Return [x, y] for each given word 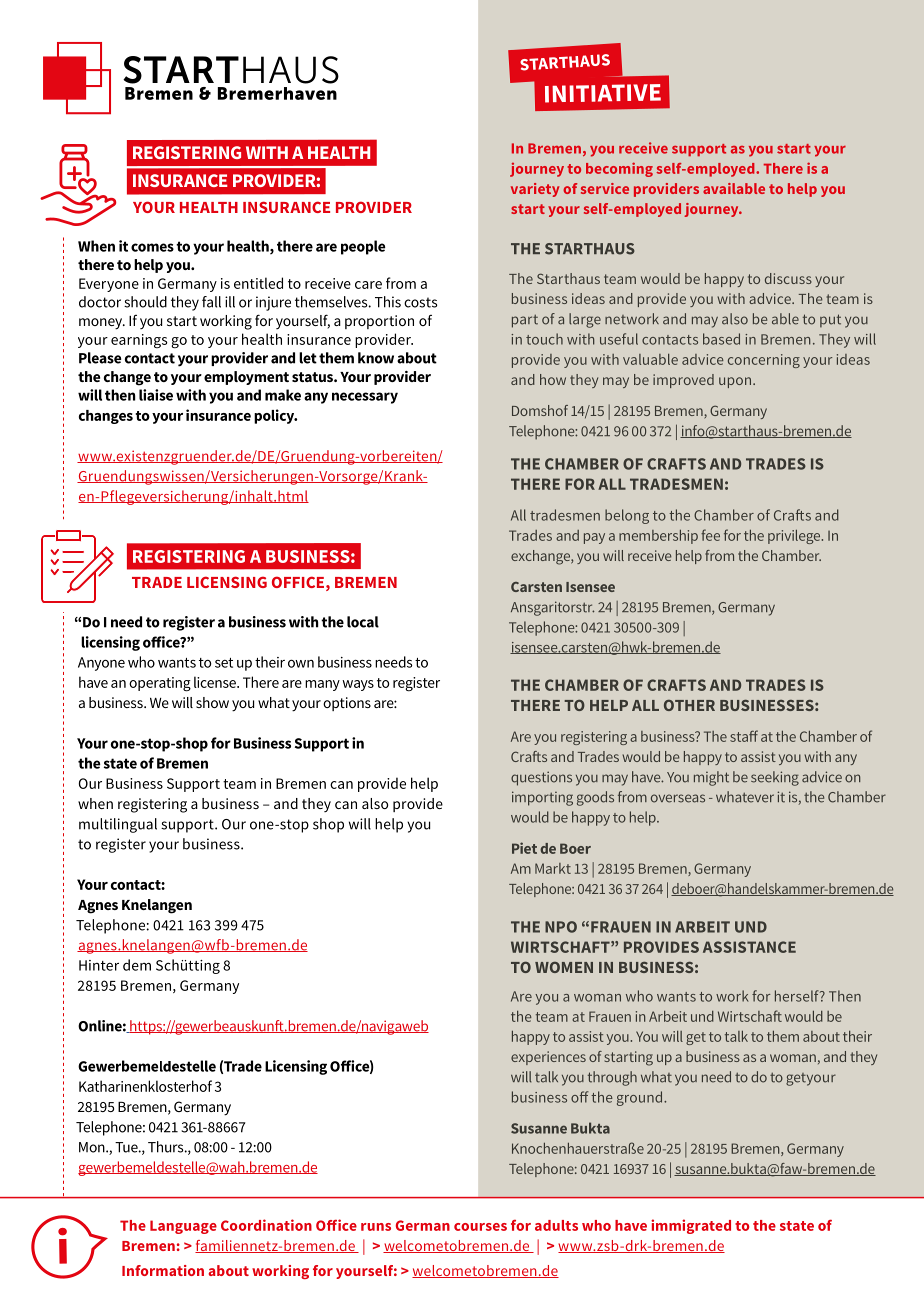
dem [137, 965]
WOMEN [564, 967]
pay [594, 538]
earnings [139, 341]
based [721, 339]
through [612, 1078]
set [224, 663]
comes [152, 247]
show [212, 702]
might [711, 778]
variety [535, 190]
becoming [619, 169]
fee [710, 535]
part [525, 321]
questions [541, 778]
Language [183, 1227]
